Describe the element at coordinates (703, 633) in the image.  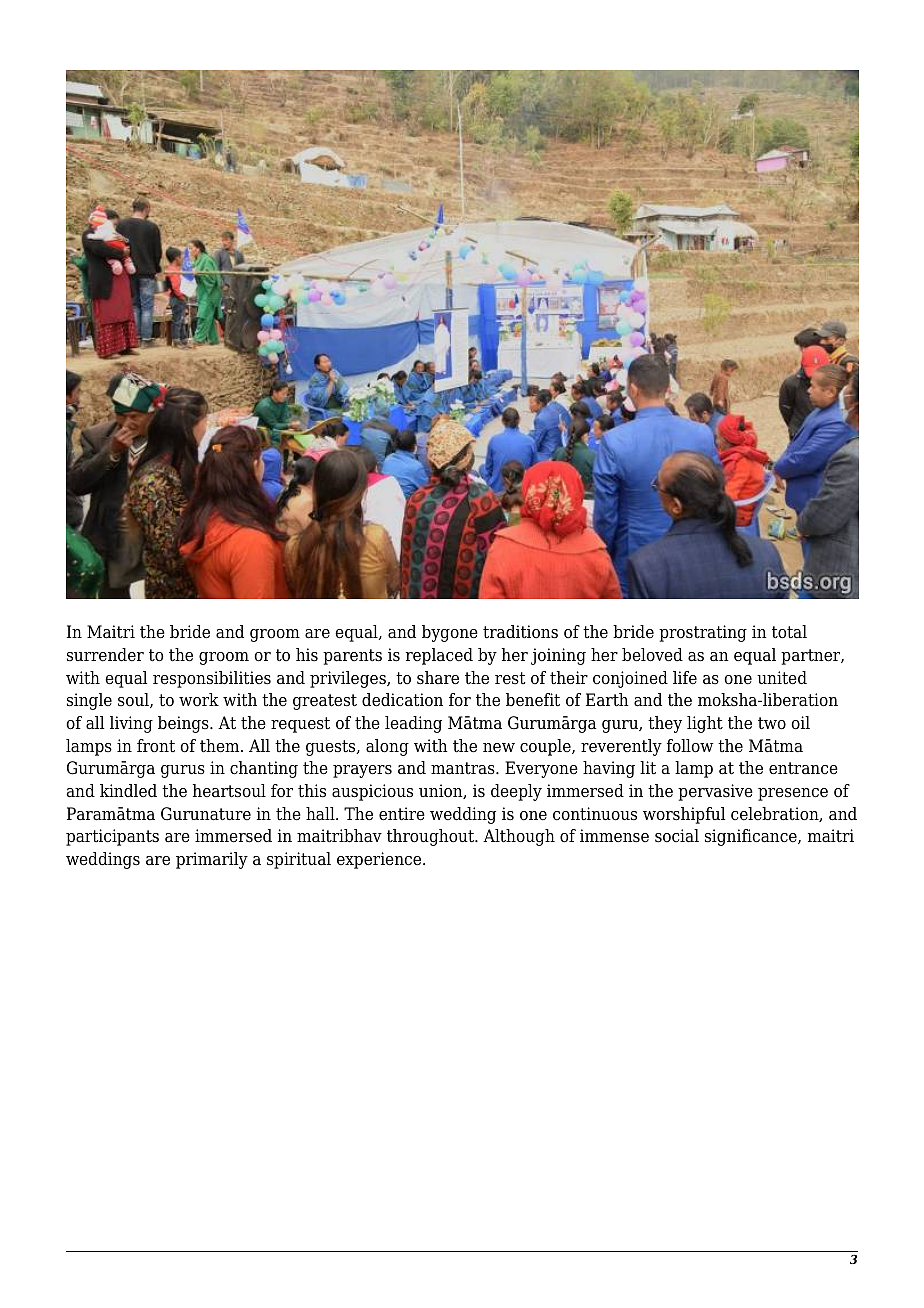
I see `prostrating` at that location.
